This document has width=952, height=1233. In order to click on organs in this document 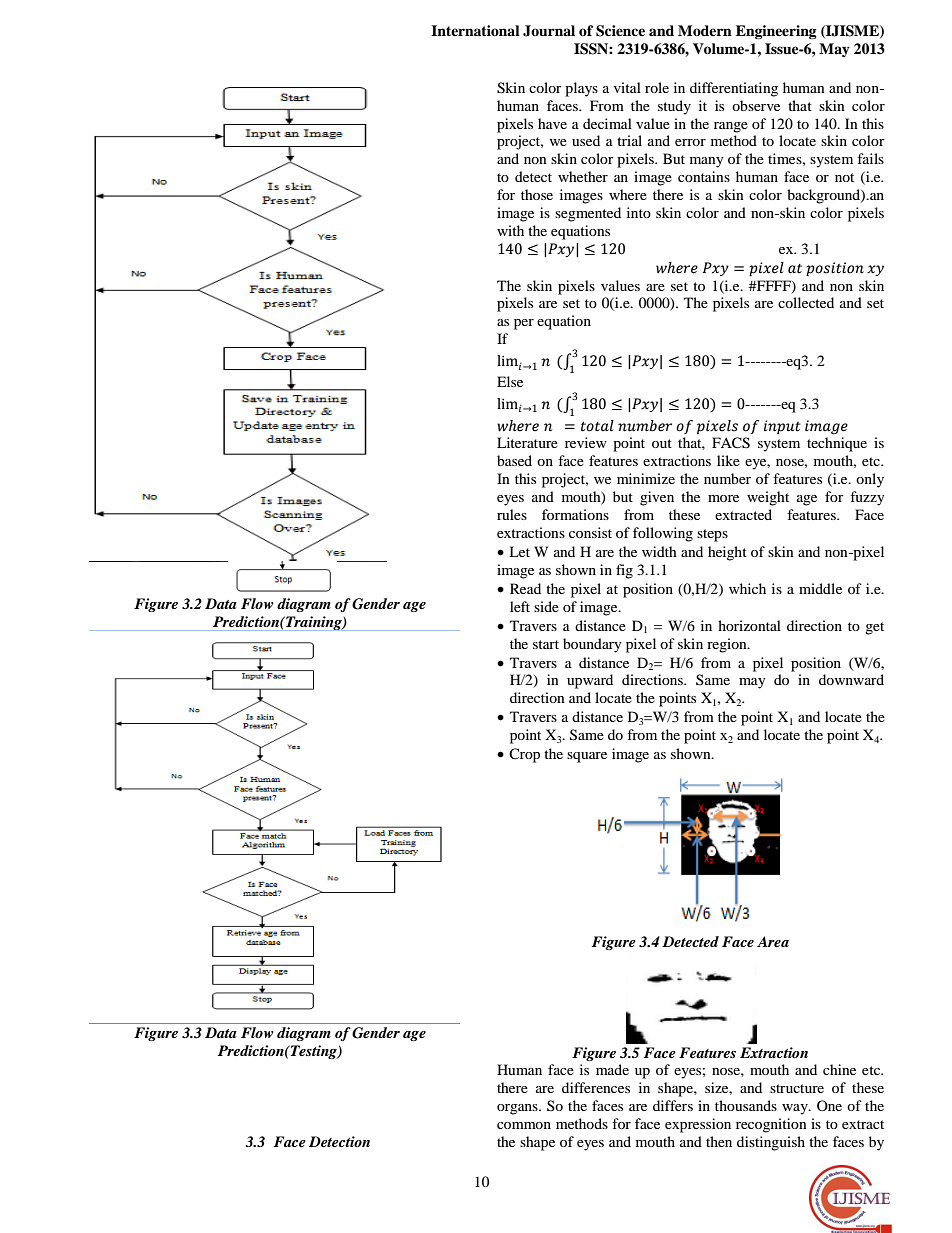, I will do `click(518, 1109)`.
